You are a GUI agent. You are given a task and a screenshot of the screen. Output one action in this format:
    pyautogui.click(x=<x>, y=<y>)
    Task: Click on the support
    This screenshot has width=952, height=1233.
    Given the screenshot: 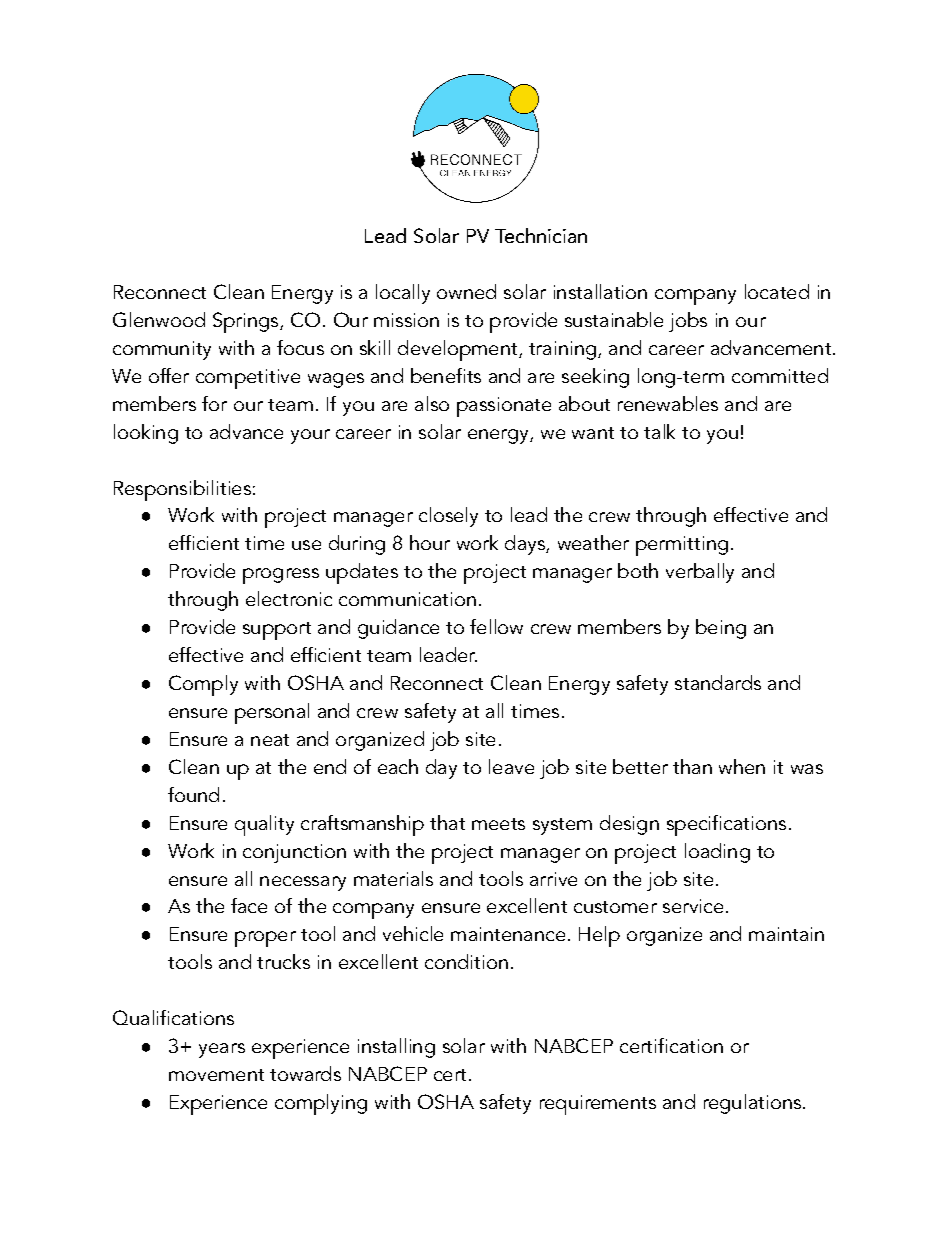 What is the action you would take?
    pyautogui.click(x=277, y=631)
